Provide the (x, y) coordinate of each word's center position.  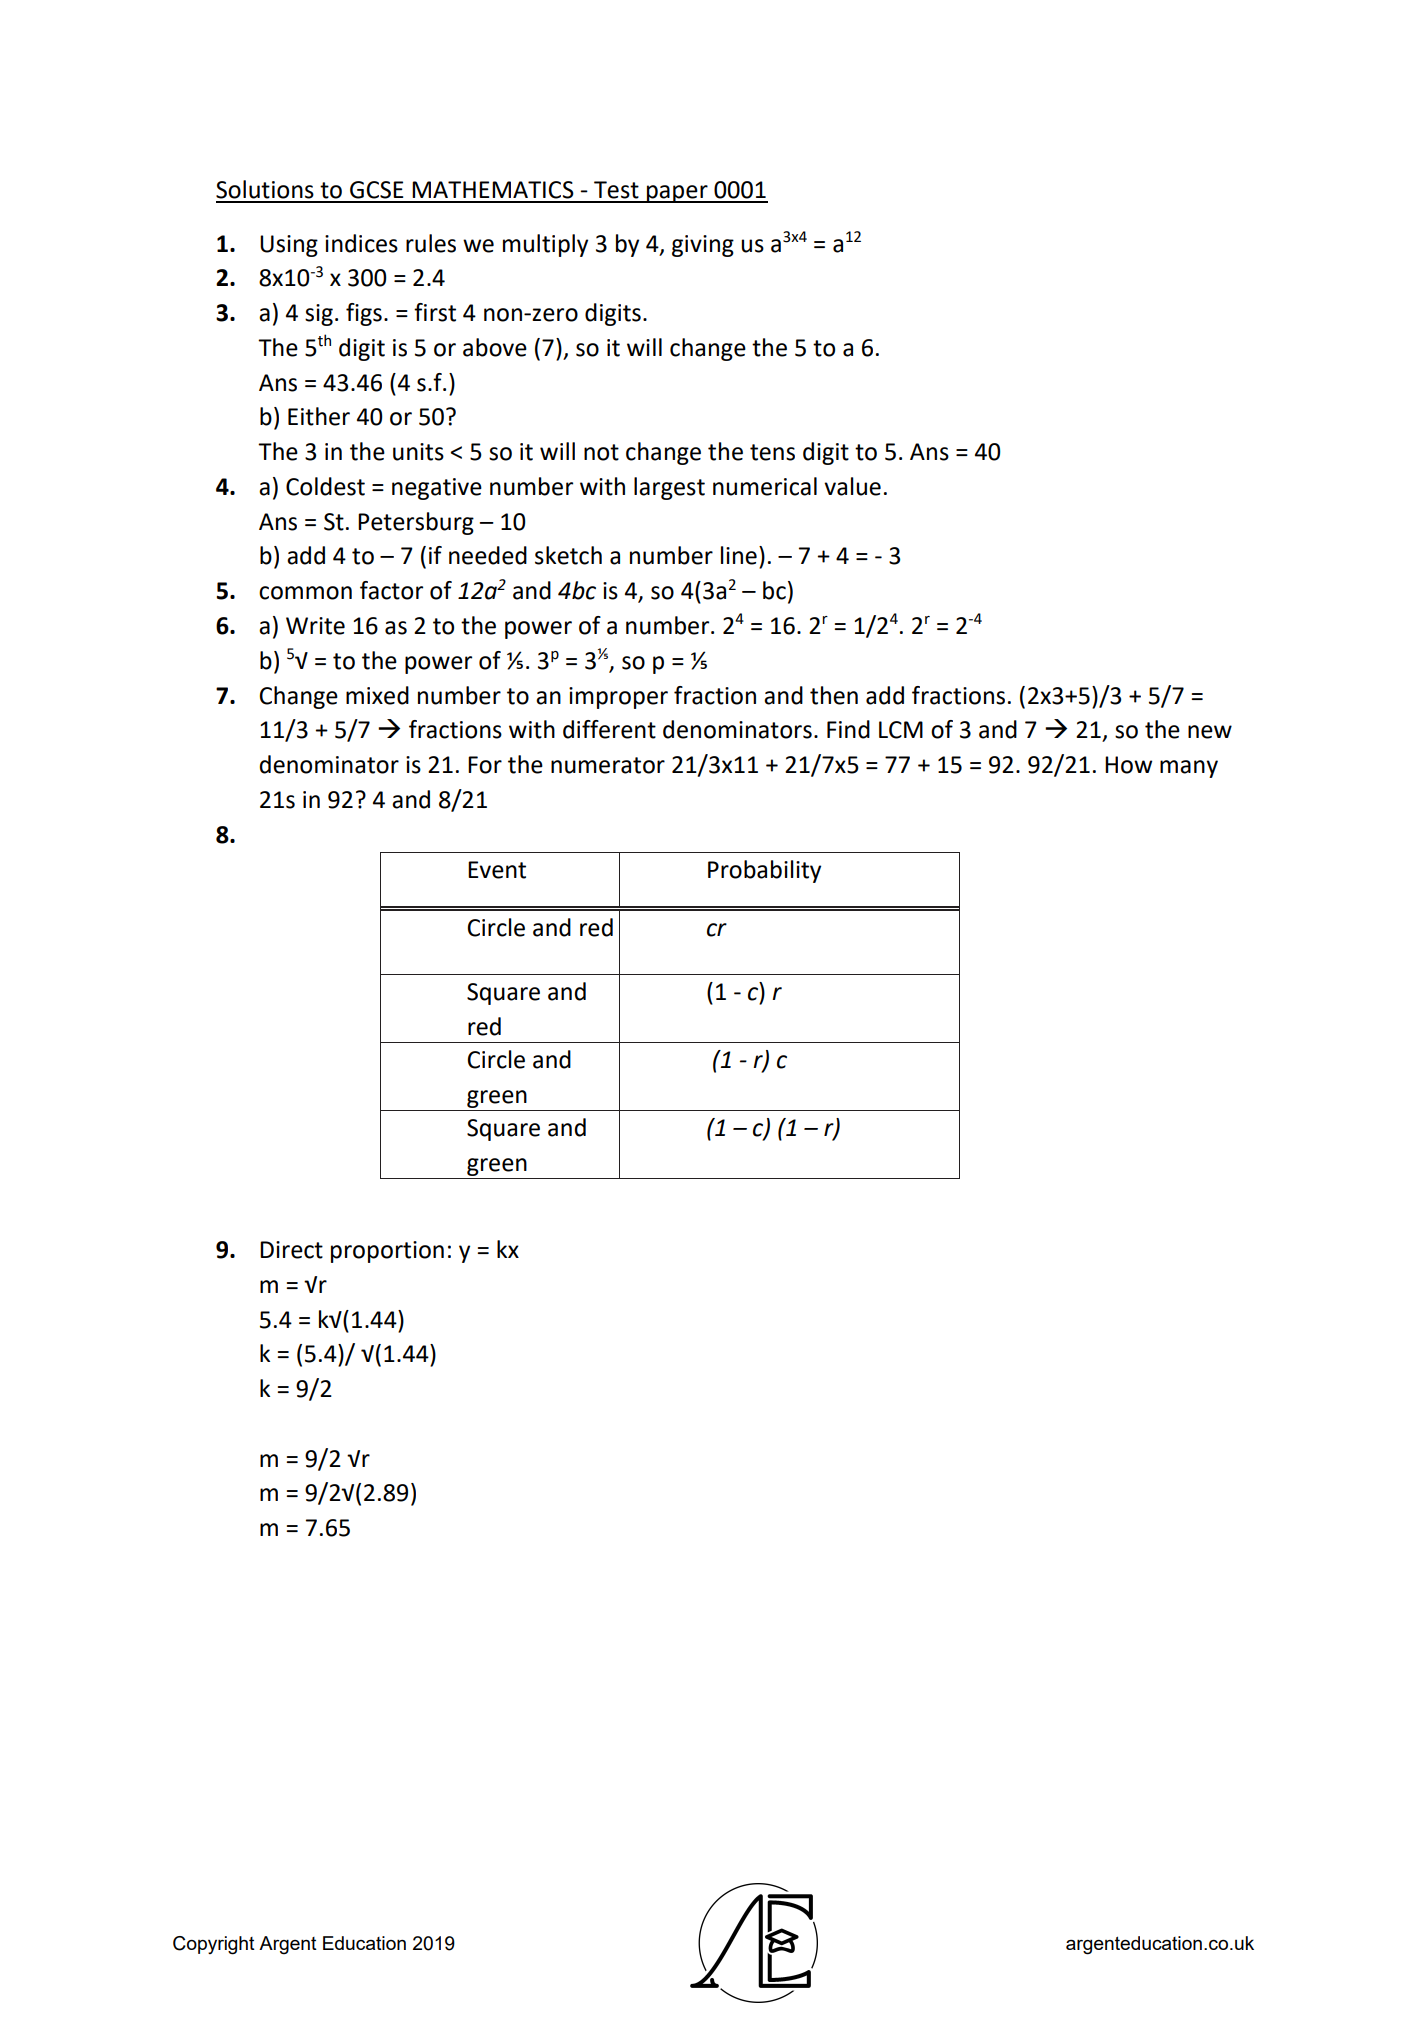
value (852, 486)
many (1189, 769)
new (1210, 732)
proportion (387, 1252)
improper (618, 698)
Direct (291, 1250)
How (1128, 765)
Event (497, 870)
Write (315, 626)
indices (361, 243)
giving (703, 246)
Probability (764, 871)
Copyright (214, 1945)
